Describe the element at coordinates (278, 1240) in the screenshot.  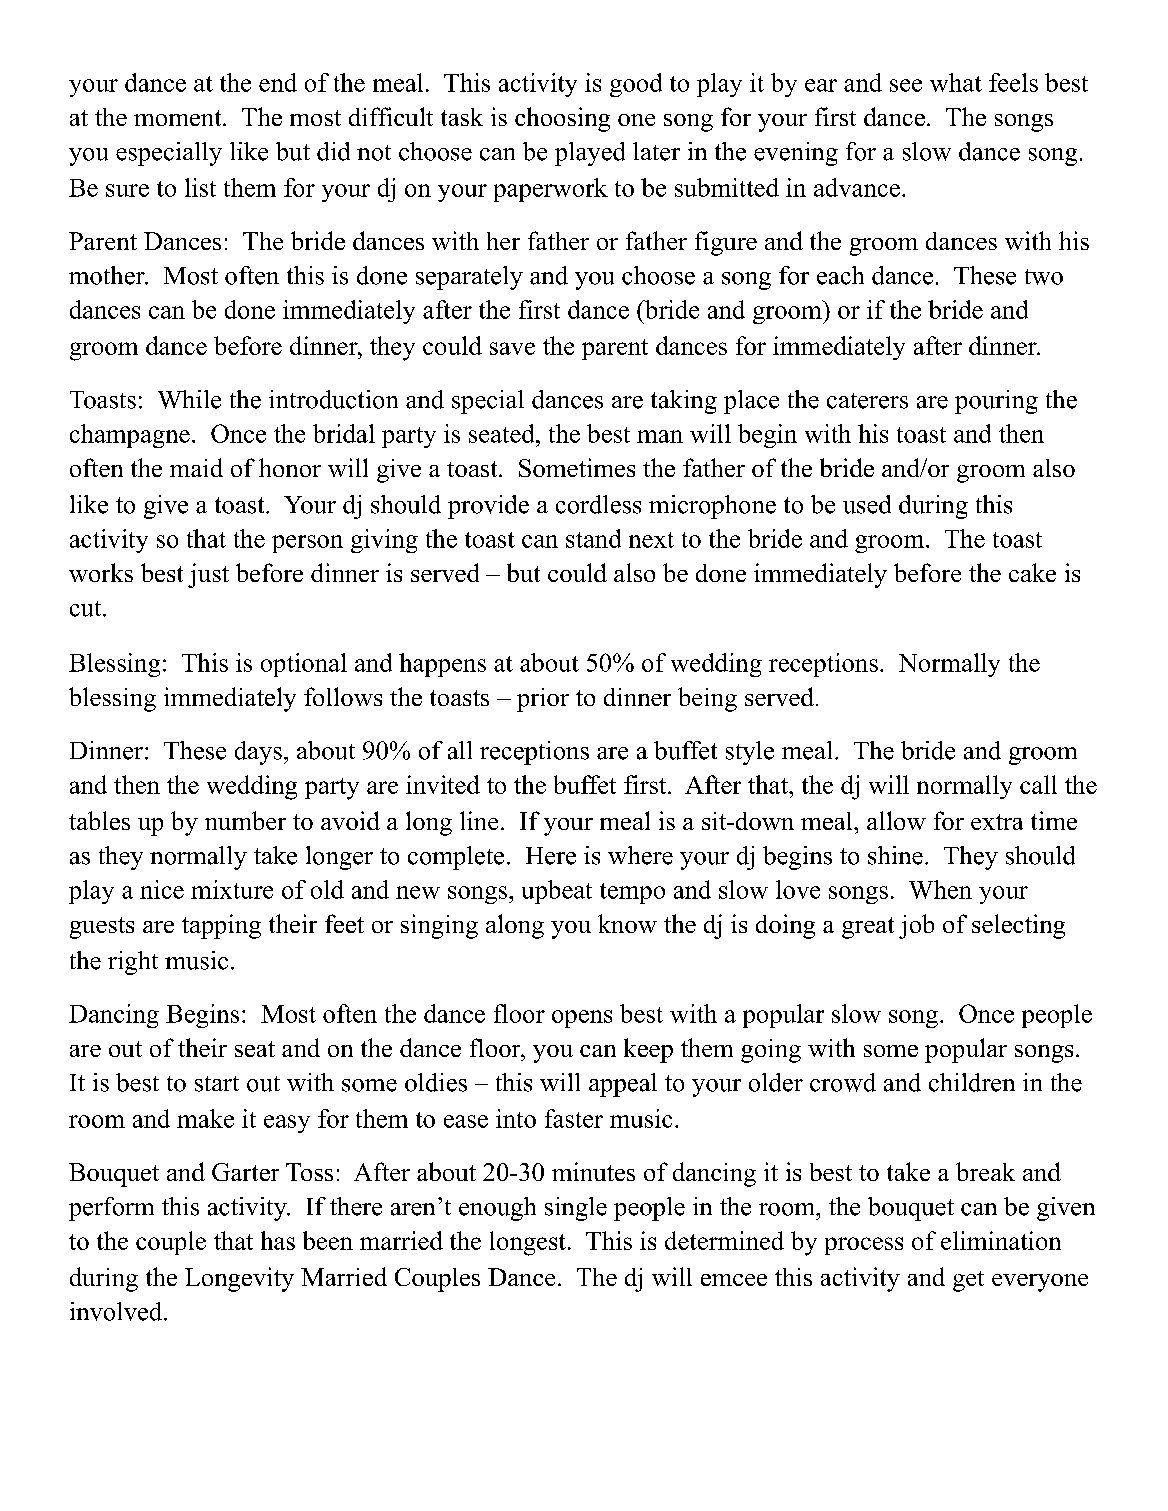
I see `has` at that location.
